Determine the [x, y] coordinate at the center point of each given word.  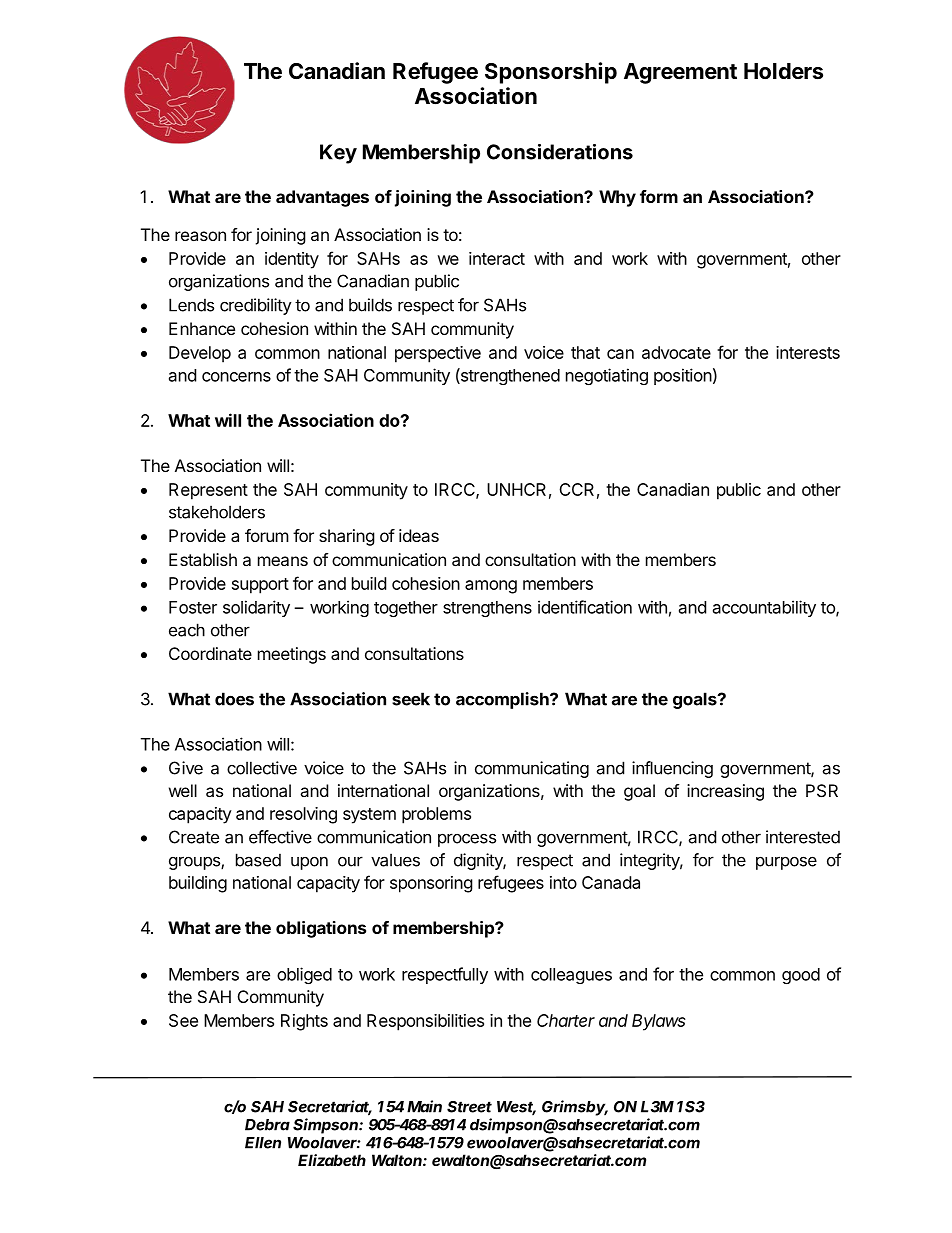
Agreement [680, 73]
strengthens [487, 609]
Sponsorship [551, 73]
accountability [764, 608]
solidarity [256, 608]
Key [338, 154]
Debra [267, 1125]
